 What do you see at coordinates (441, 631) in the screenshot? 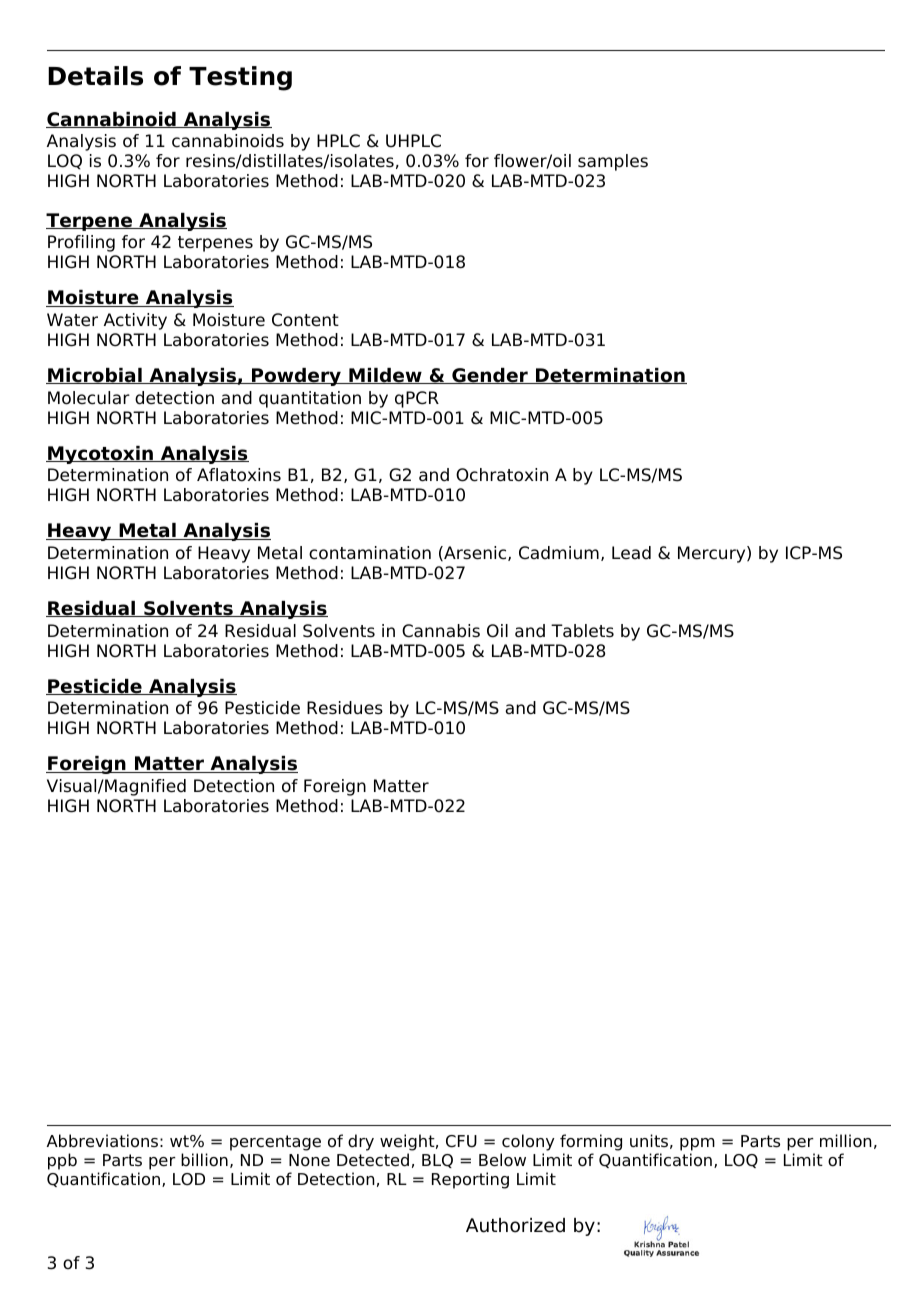
I see `Cannabis` at bounding box center [441, 631].
